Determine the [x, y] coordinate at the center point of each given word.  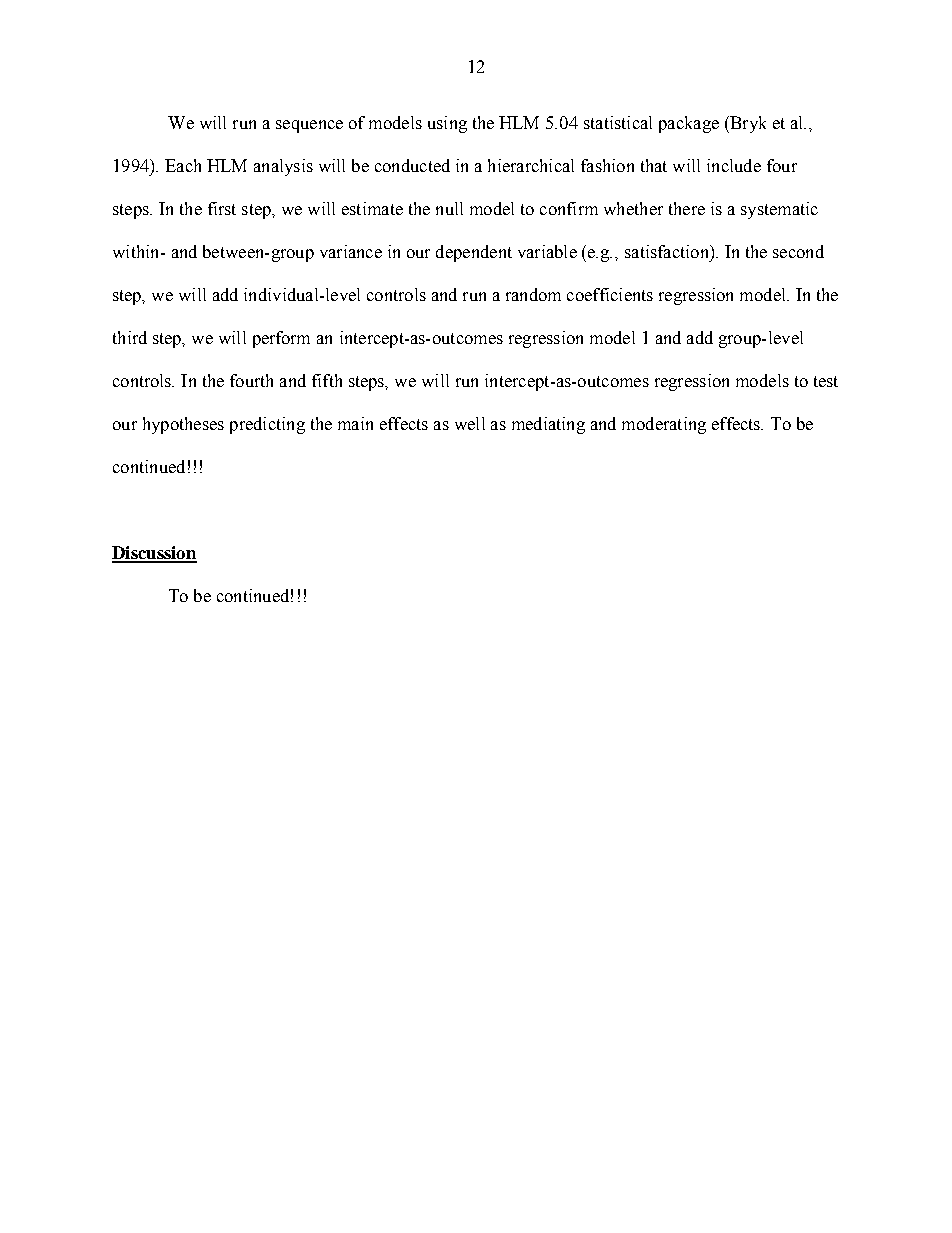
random [533, 294]
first [222, 208]
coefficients [610, 294]
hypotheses [183, 425]
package [689, 124]
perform [281, 339]
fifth [327, 380]
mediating [548, 425]
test [826, 381]
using [447, 124]
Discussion [154, 554]
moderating [664, 425]
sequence [309, 126]
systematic [779, 210]
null [449, 208]
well [470, 423]
